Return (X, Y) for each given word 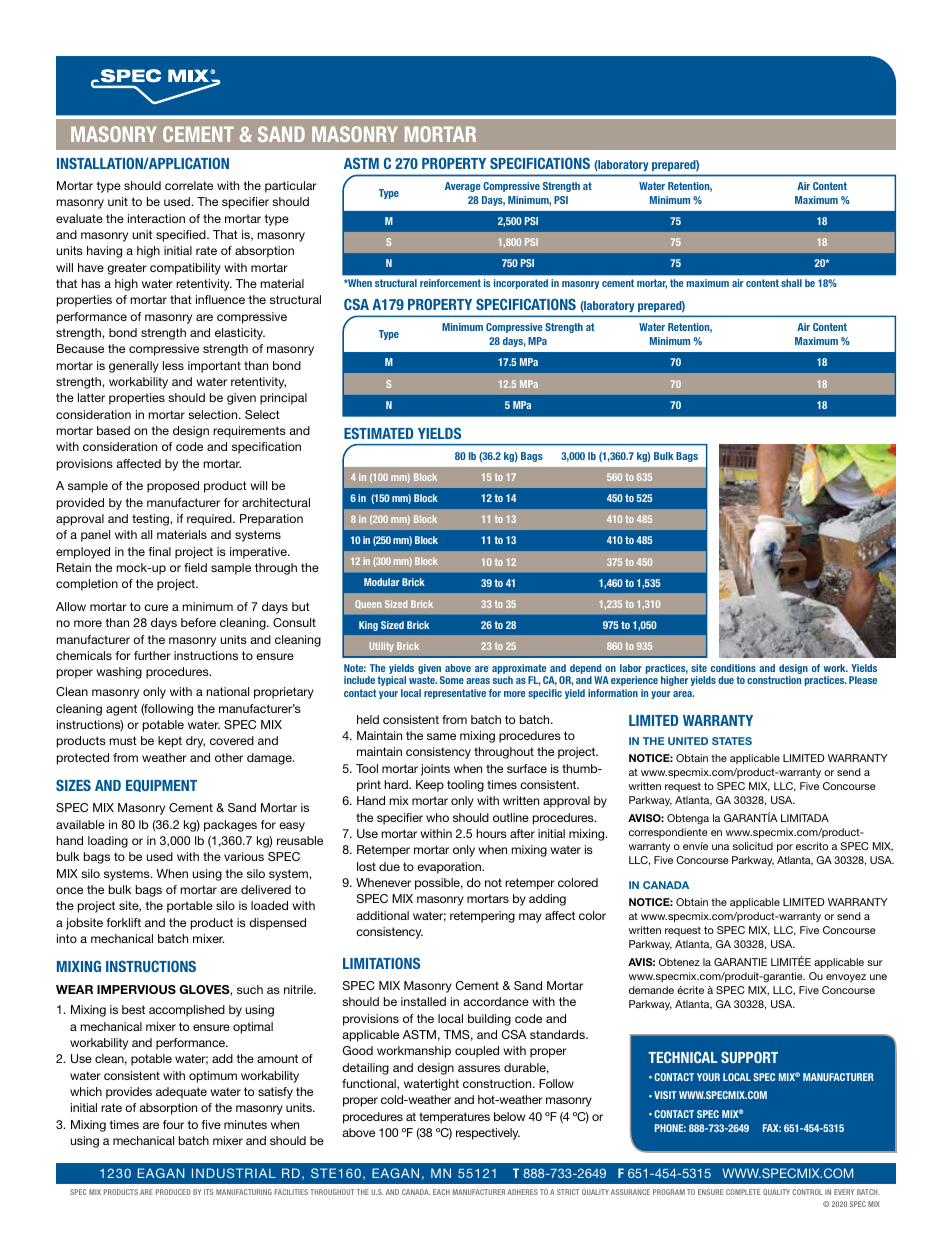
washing (119, 673)
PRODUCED (173, 1192)
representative (455, 694)
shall (791, 283)
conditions (733, 668)
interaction (156, 218)
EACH (441, 1192)
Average (463, 187)
